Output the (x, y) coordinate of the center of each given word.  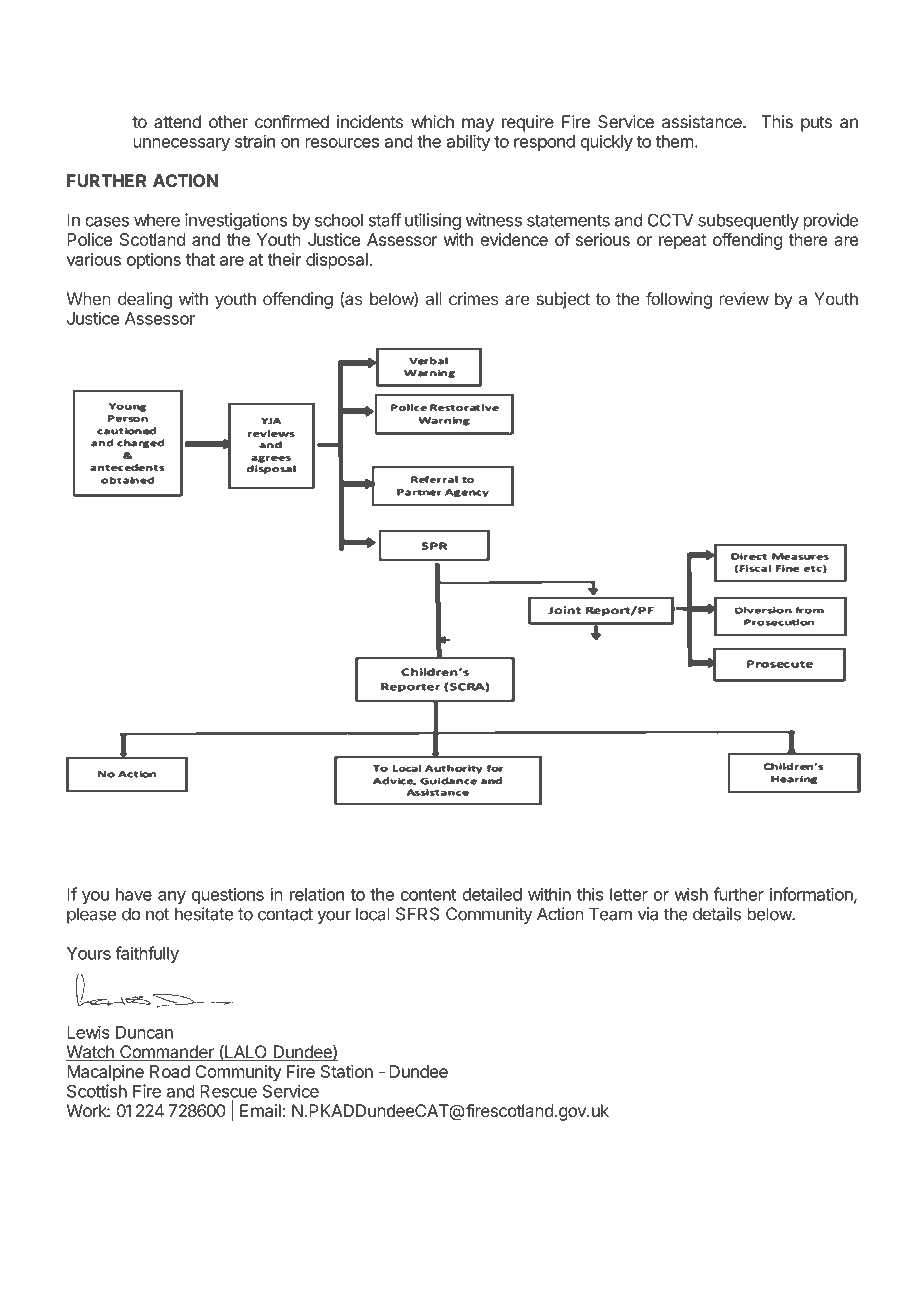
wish (691, 894)
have (134, 894)
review (744, 299)
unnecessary (181, 144)
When (89, 299)
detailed (492, 894)
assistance (703, 122)
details (717, 914)
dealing (145, 300)
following (679, 300)
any (172, 897)
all (434, 299)
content (428, 895)
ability (468, 142)
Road (170, 1071)
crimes (474, 299)
